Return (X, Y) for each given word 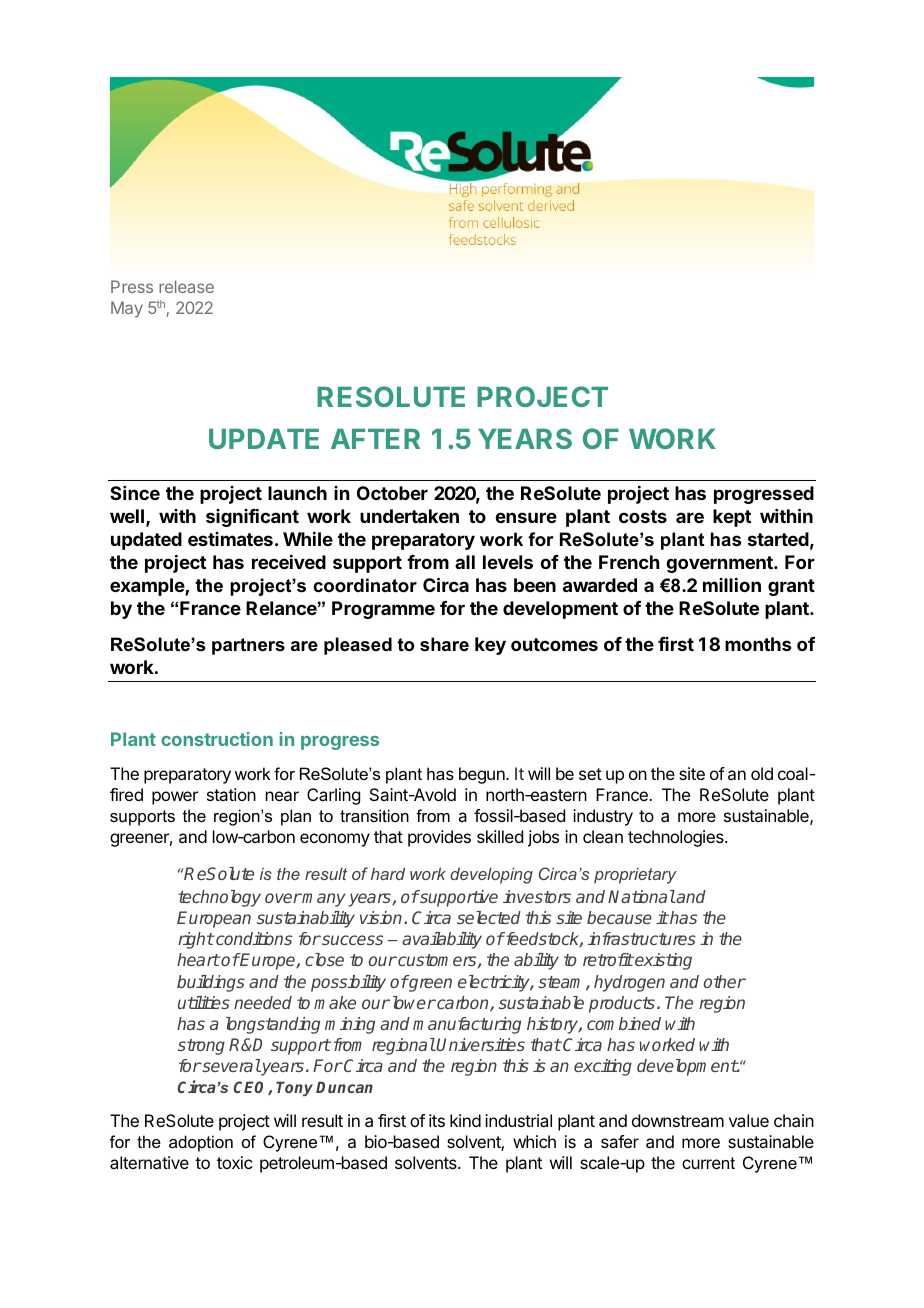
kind (465, 1120)
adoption (201, 1143)
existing (662, 961)
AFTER (375, 439)
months (758, 644)
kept (732, 518)
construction (217, 739)
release (186, 286)
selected (489, 917)
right (196, 940)
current (708, 1163)
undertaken (409, 516)
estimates (230, 539)
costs (643, 516)
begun (483, 775)
